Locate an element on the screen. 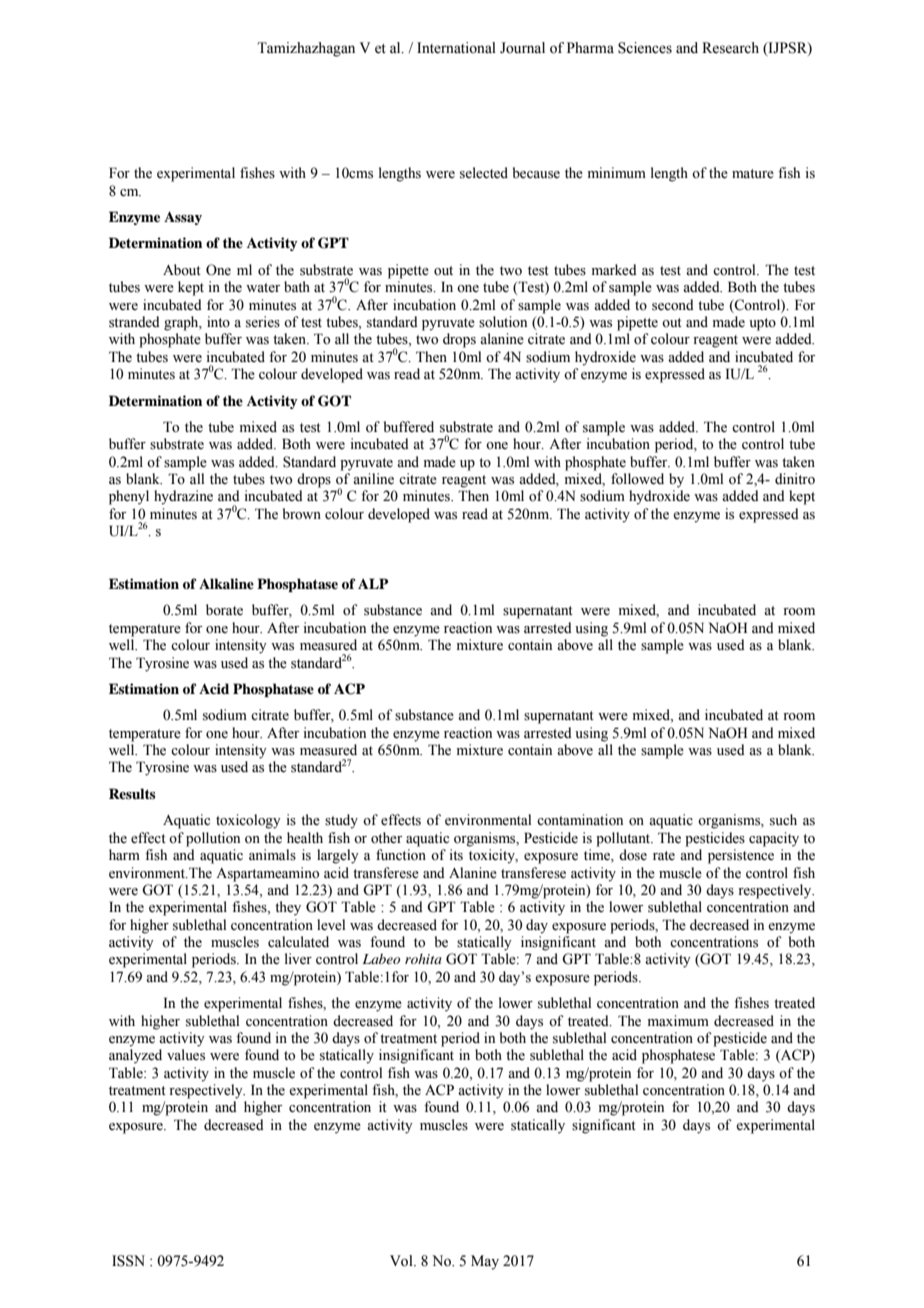 This screenshot has height=1308, width=924. May is located at coordinates (485, 1262).
